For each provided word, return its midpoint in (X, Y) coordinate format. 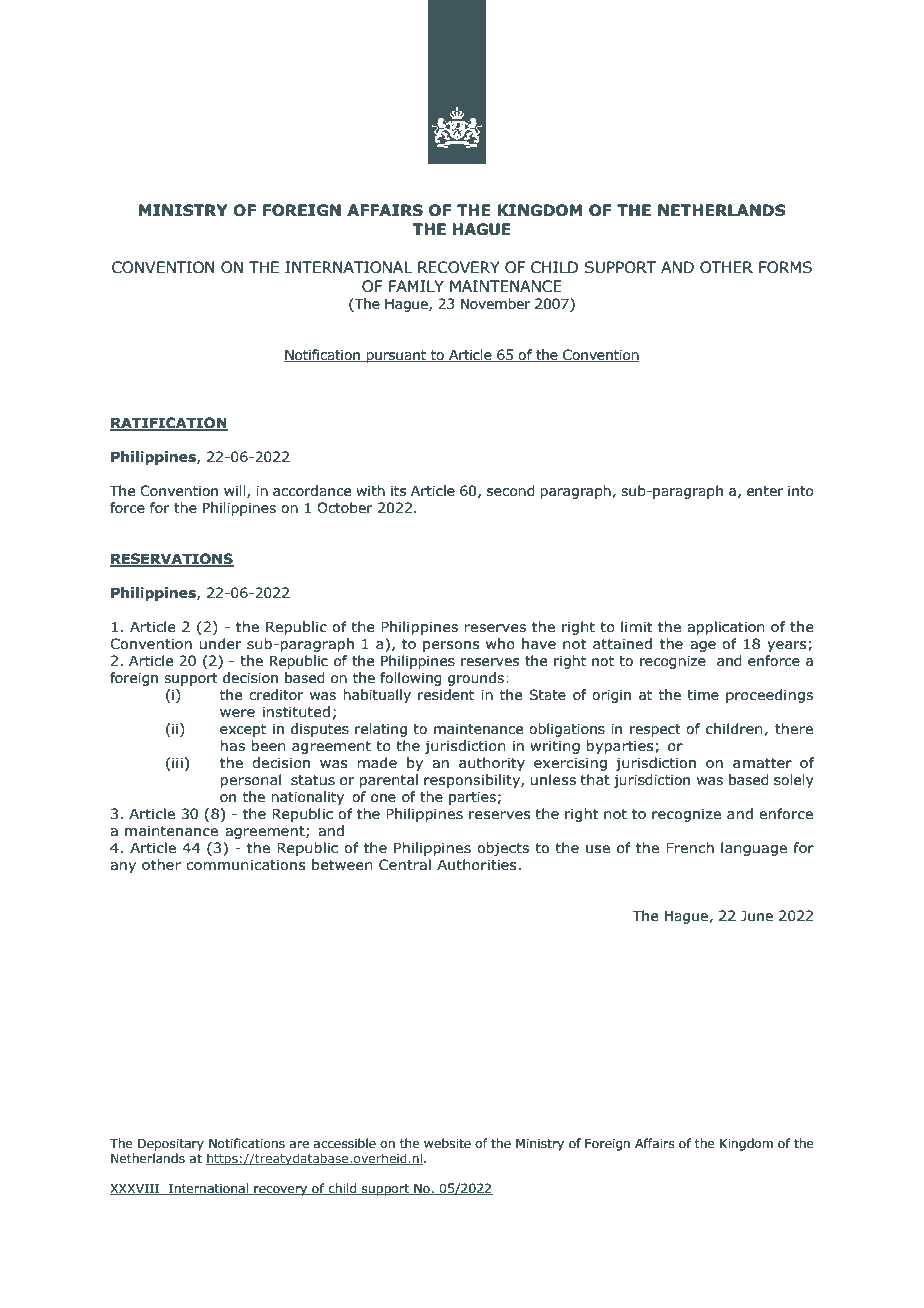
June (757, 916)
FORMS (785, 267)
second (511, 491)
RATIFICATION (169, 424)
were (237, 713)
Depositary (171, 1144)
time (703, 695)
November (495, 304)
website (447, 1143)
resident (446, 695)
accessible (345, 1143)
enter (765, 491)
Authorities (478, 865)
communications (246, 865)
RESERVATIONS (172, 560)
